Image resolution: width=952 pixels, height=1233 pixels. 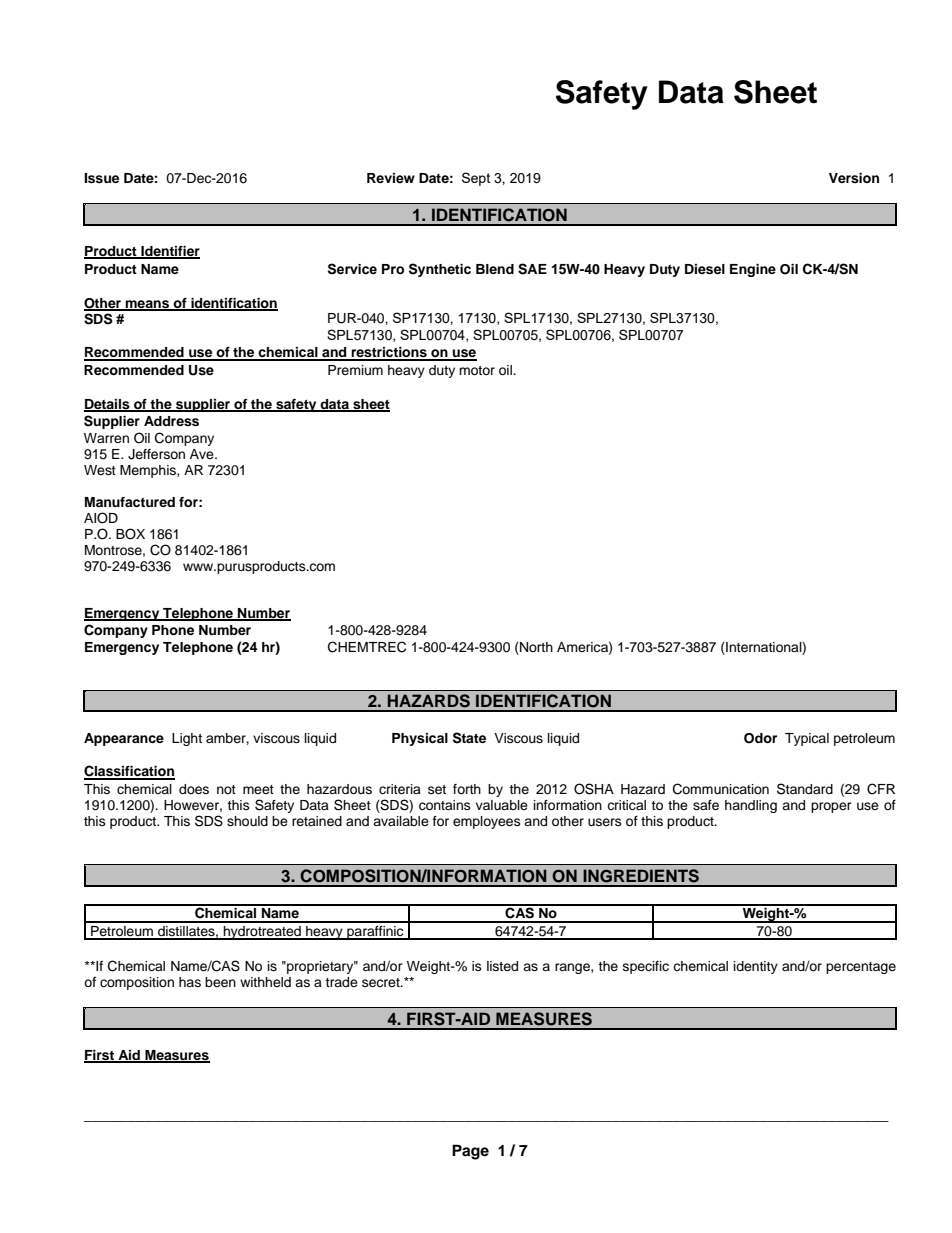 I want to click on Sept, so click(x=476, y=179).
